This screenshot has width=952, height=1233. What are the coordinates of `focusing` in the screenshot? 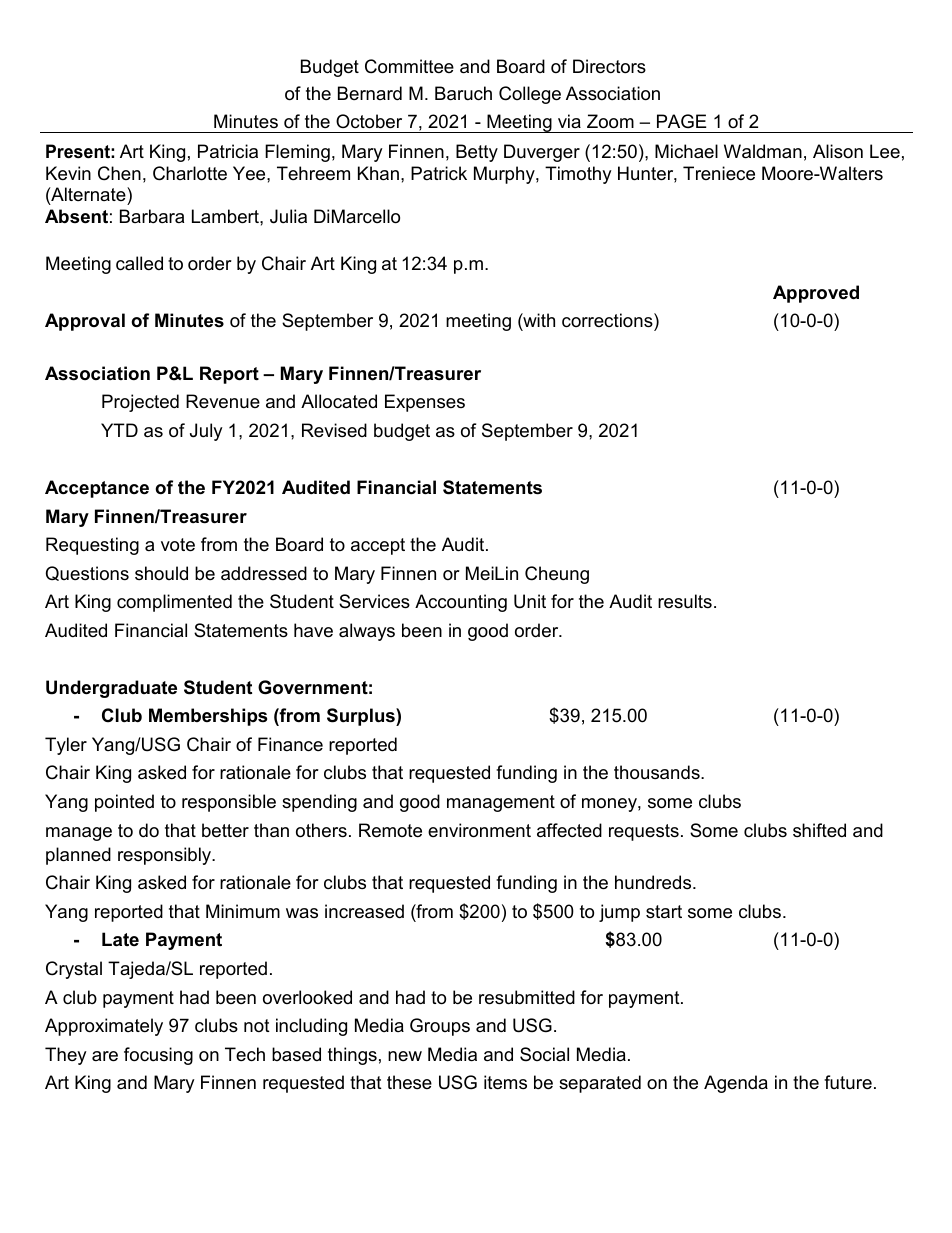 It's located at (158, 1056).
